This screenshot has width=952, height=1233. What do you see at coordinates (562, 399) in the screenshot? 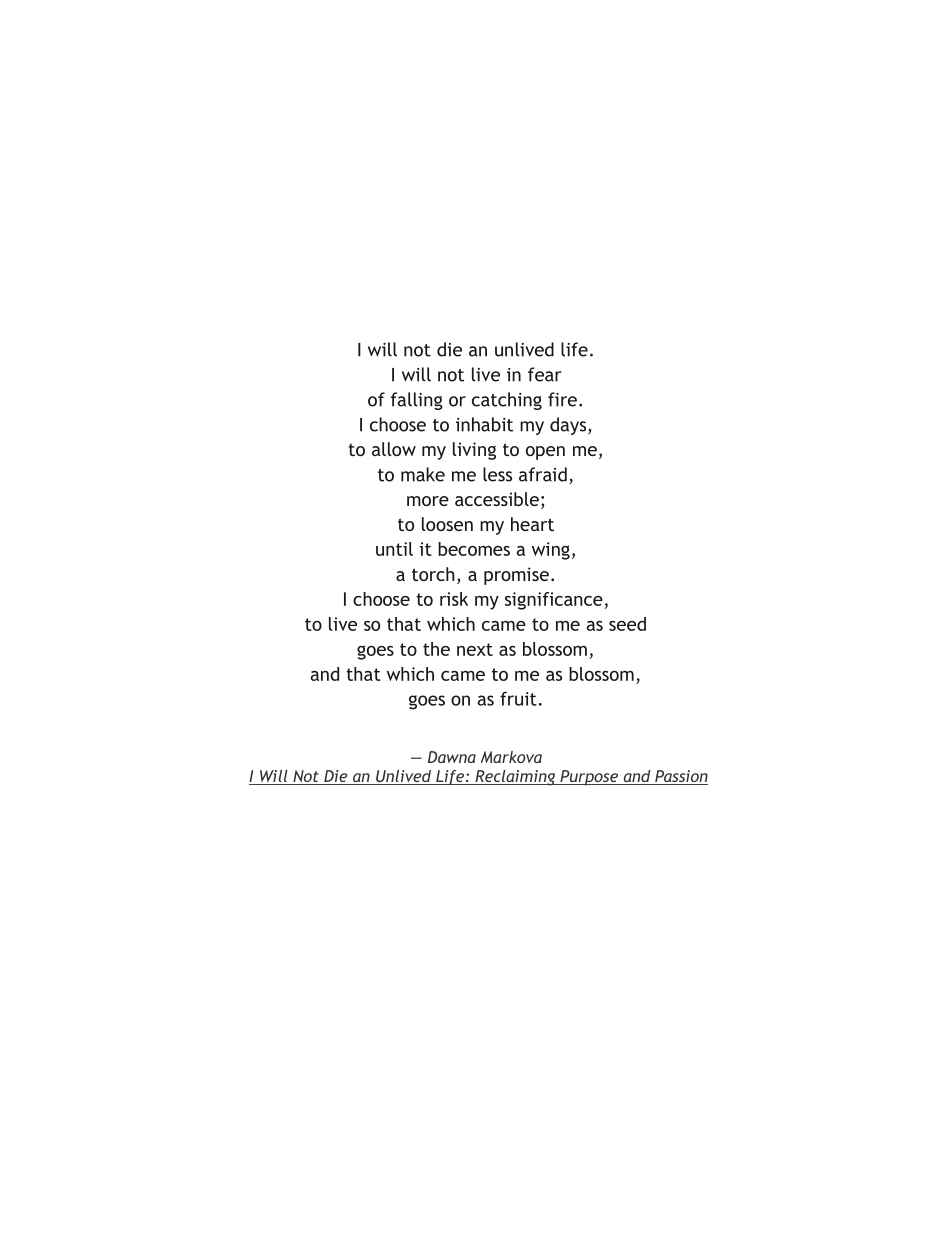
I see `fire` at bounding box center [562, 399].
